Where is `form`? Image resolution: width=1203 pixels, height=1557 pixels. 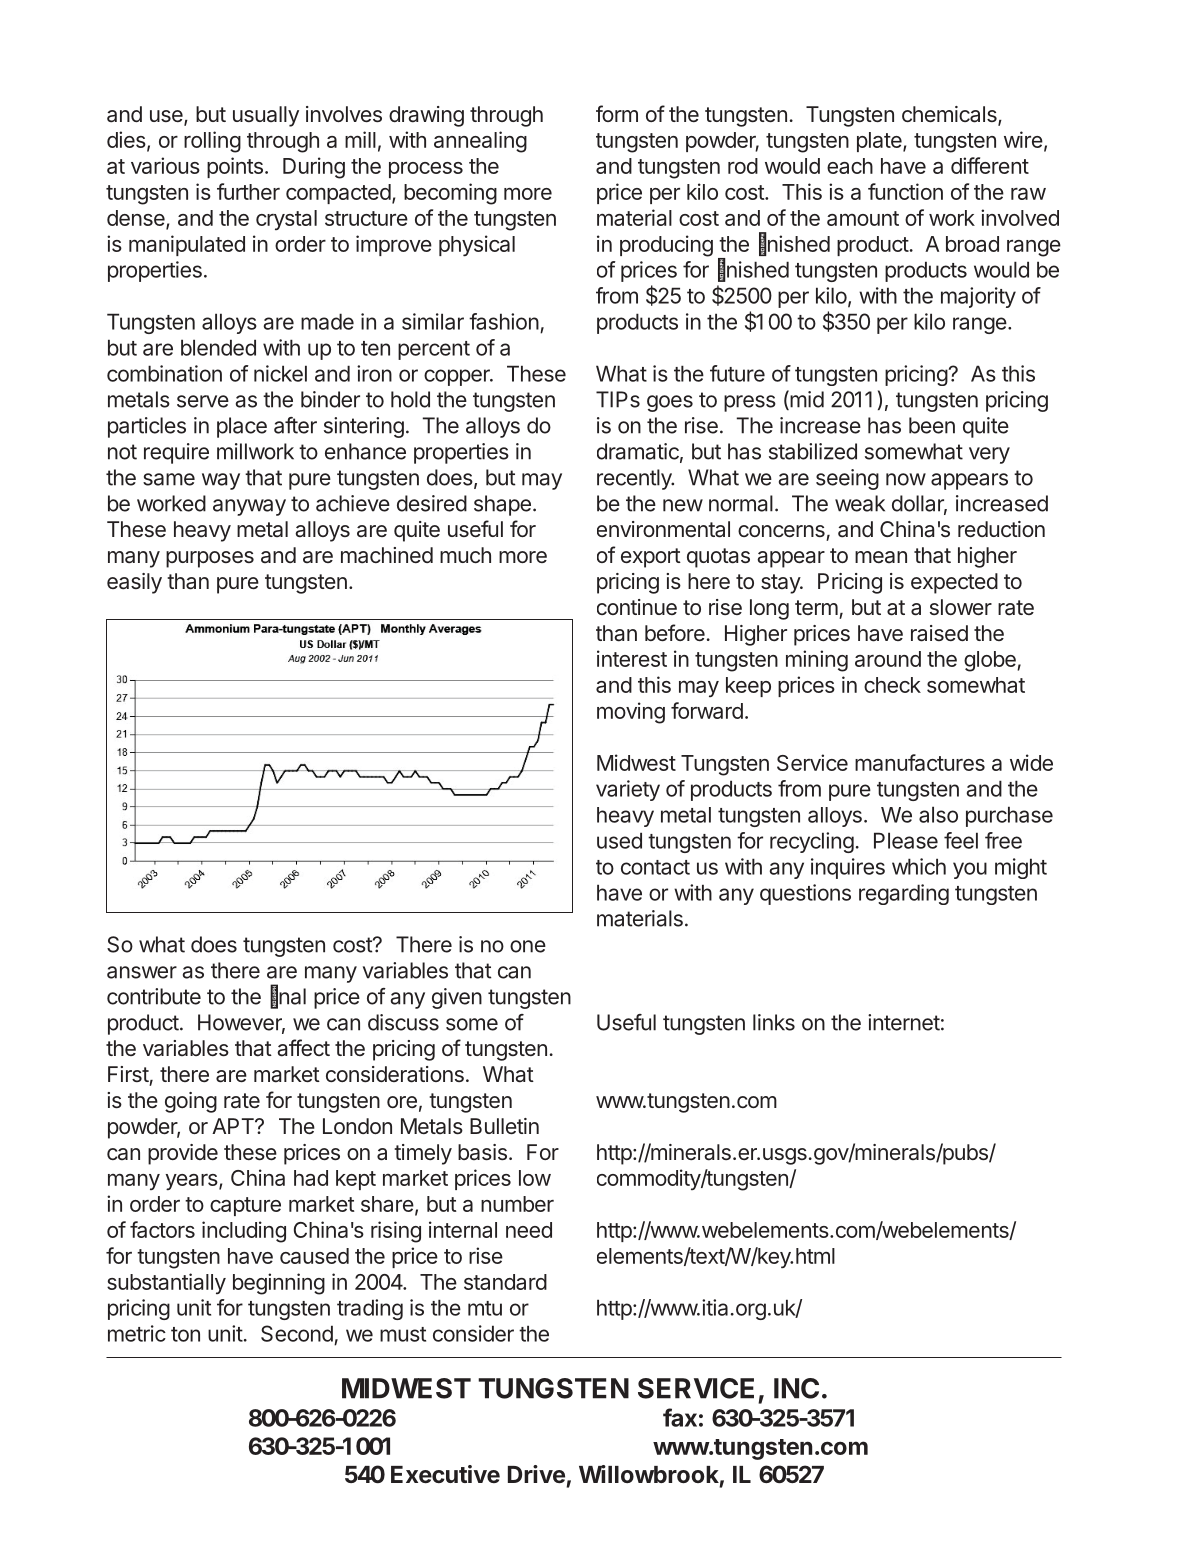 form is located at coordinates (617, 113).
